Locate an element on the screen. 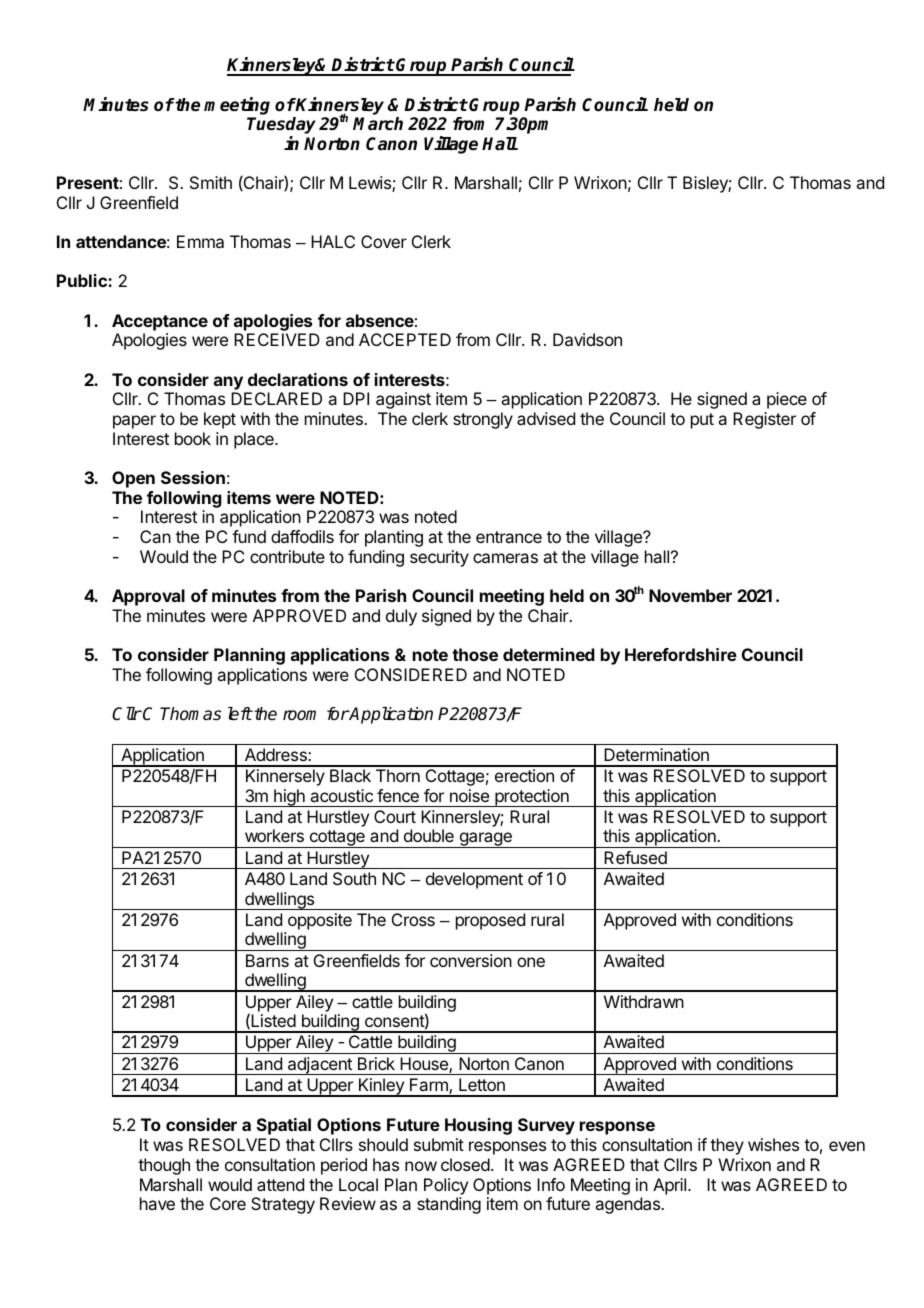  November is located at coordinates (690, 595).
